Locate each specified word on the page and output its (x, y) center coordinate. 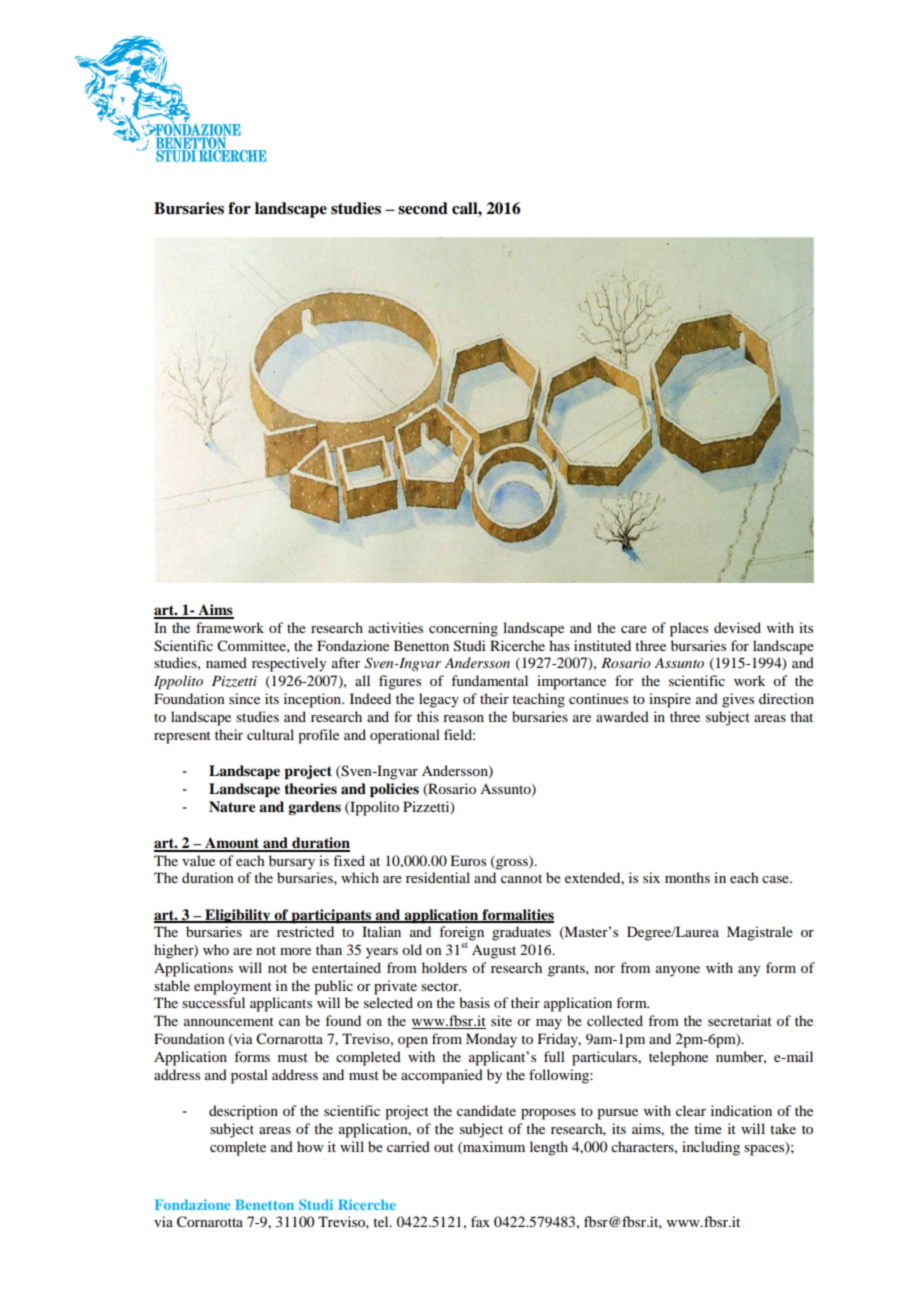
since (244, 698)
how (310, 1146)
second (423, 208)
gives (738, 700)
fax (480, 1221)
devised (737, 627)
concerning (463, 629)
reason (463, 718)
